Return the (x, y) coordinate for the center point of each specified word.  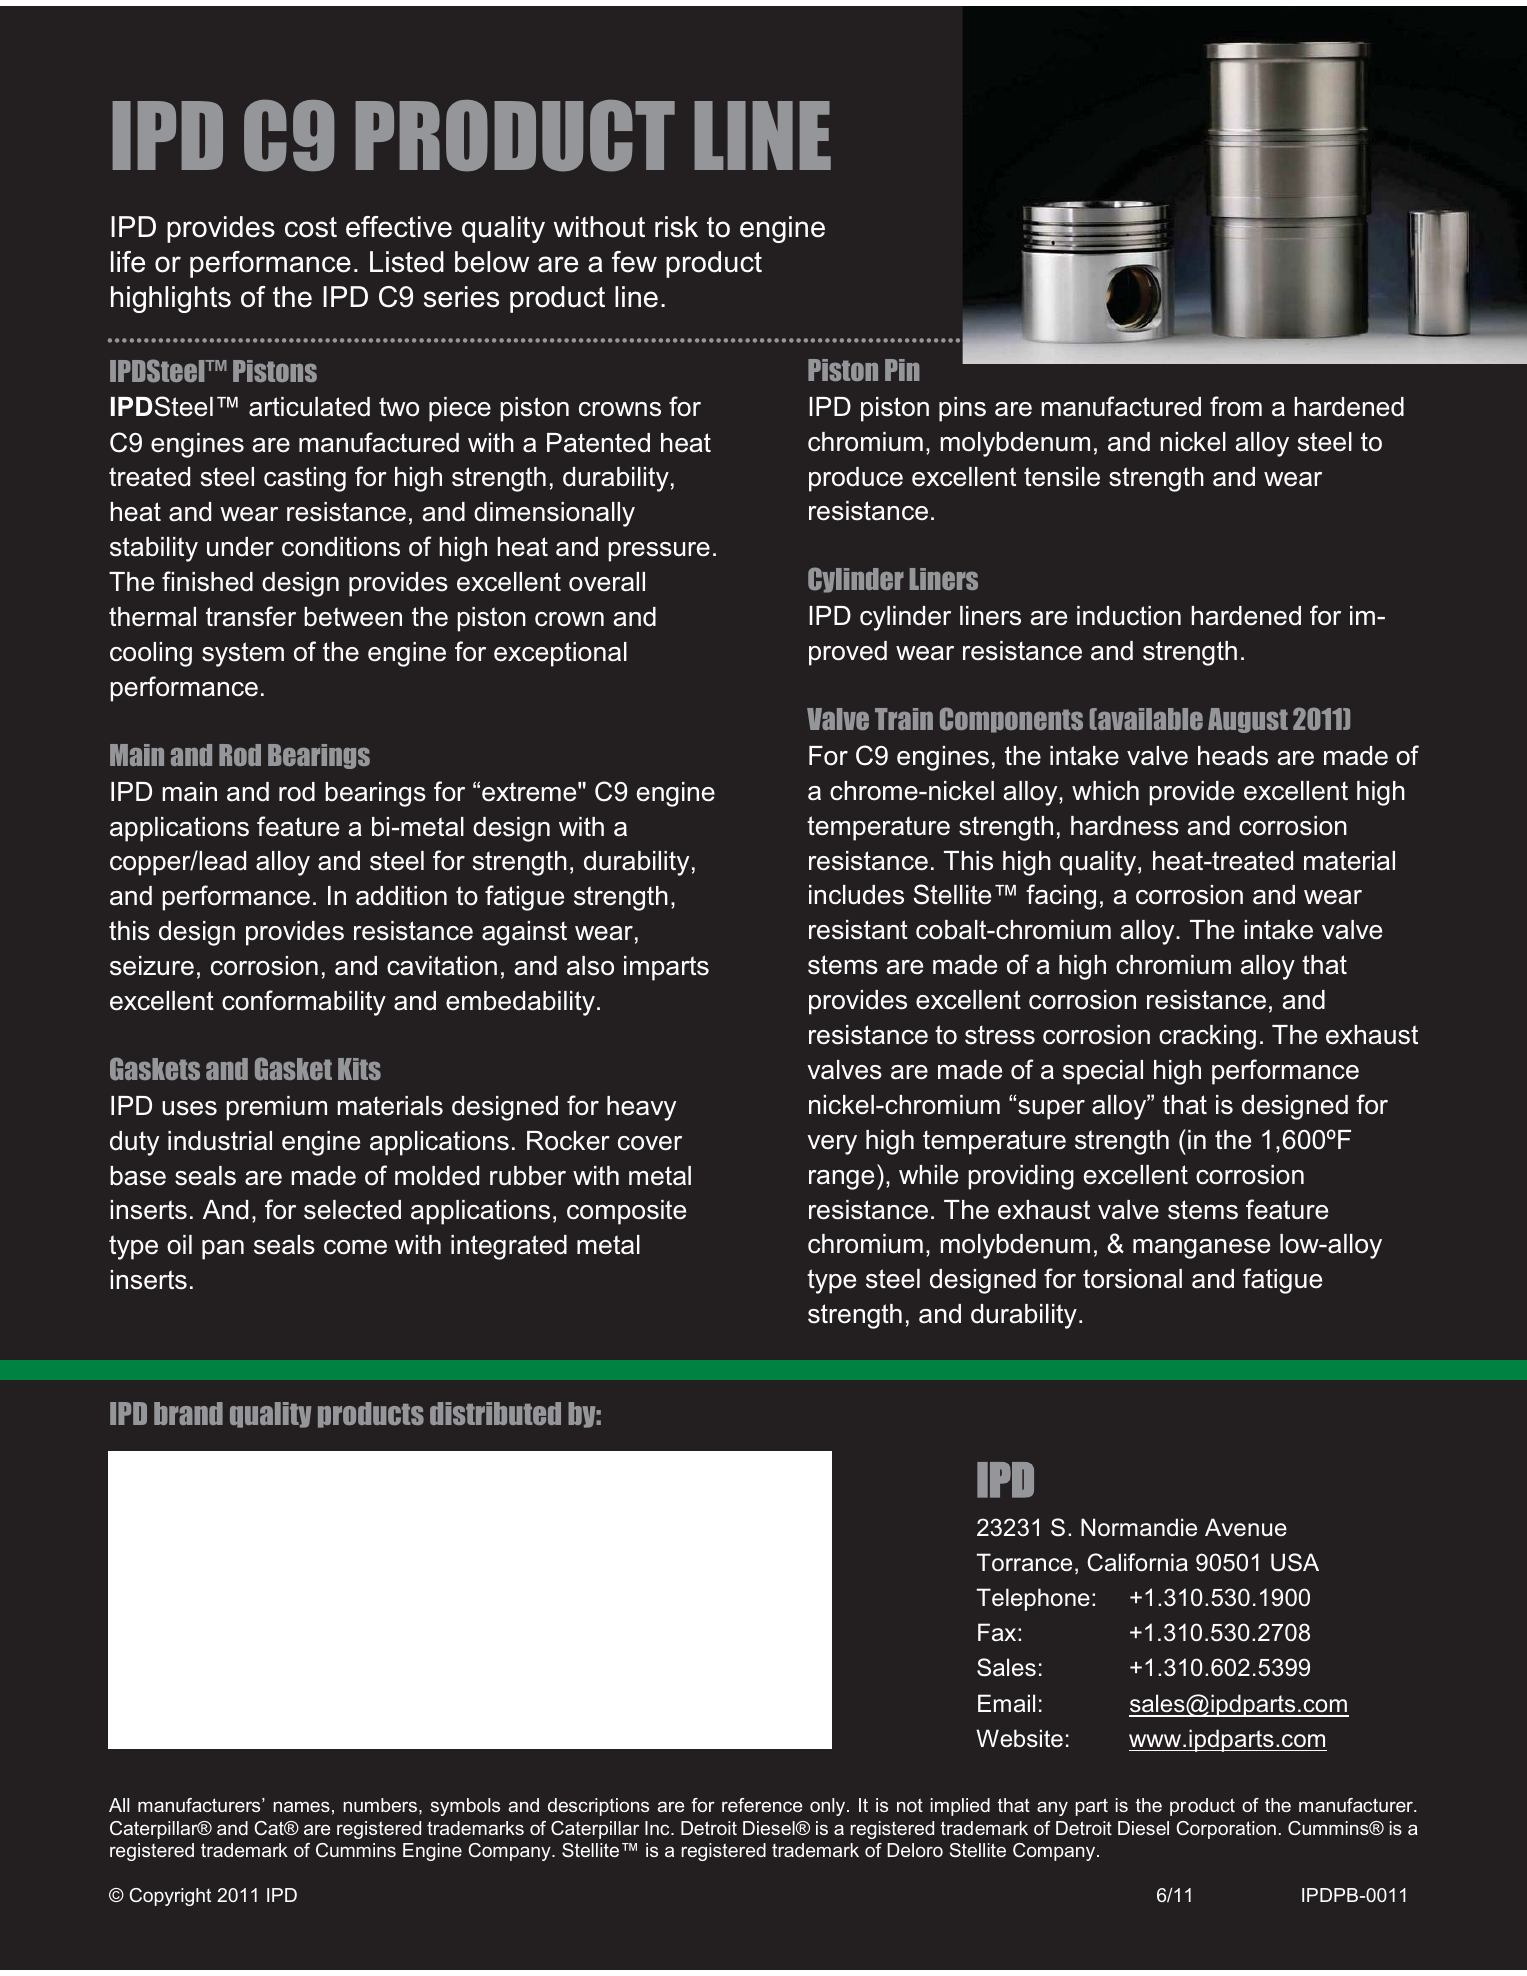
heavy (641, 1108)
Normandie (1139, 1527)
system (243, 654)
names (302, 1806)
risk (676, 227)
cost (311, 227)
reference (762, 1805)
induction (1129, 616)
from (1236, 406)
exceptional (560, 654)
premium (276, 1108)
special (1103, 1072)
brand (188, 1413)
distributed (495, 1413)
